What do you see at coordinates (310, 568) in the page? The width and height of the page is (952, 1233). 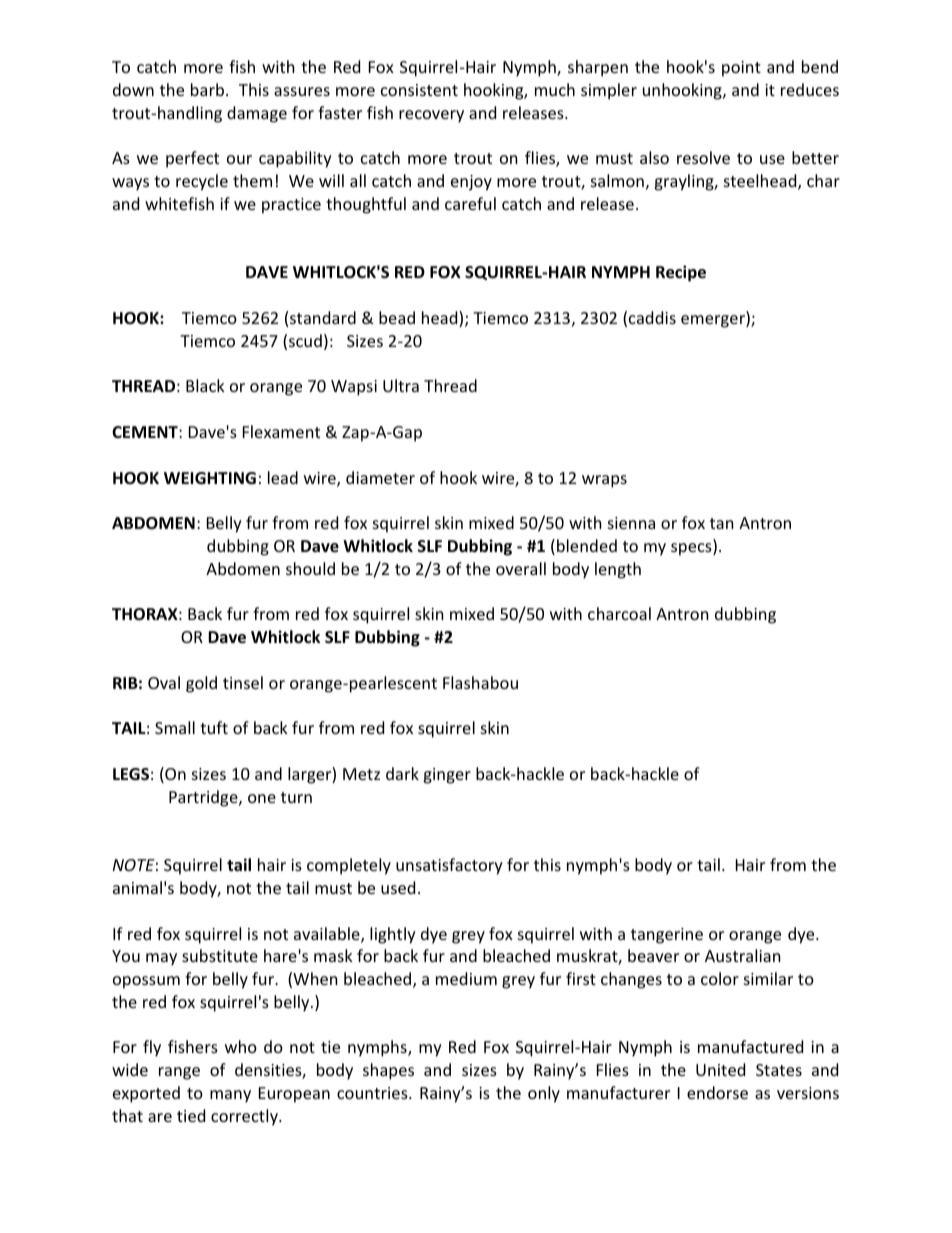 I see `should` at bounding box center [310, 568].
